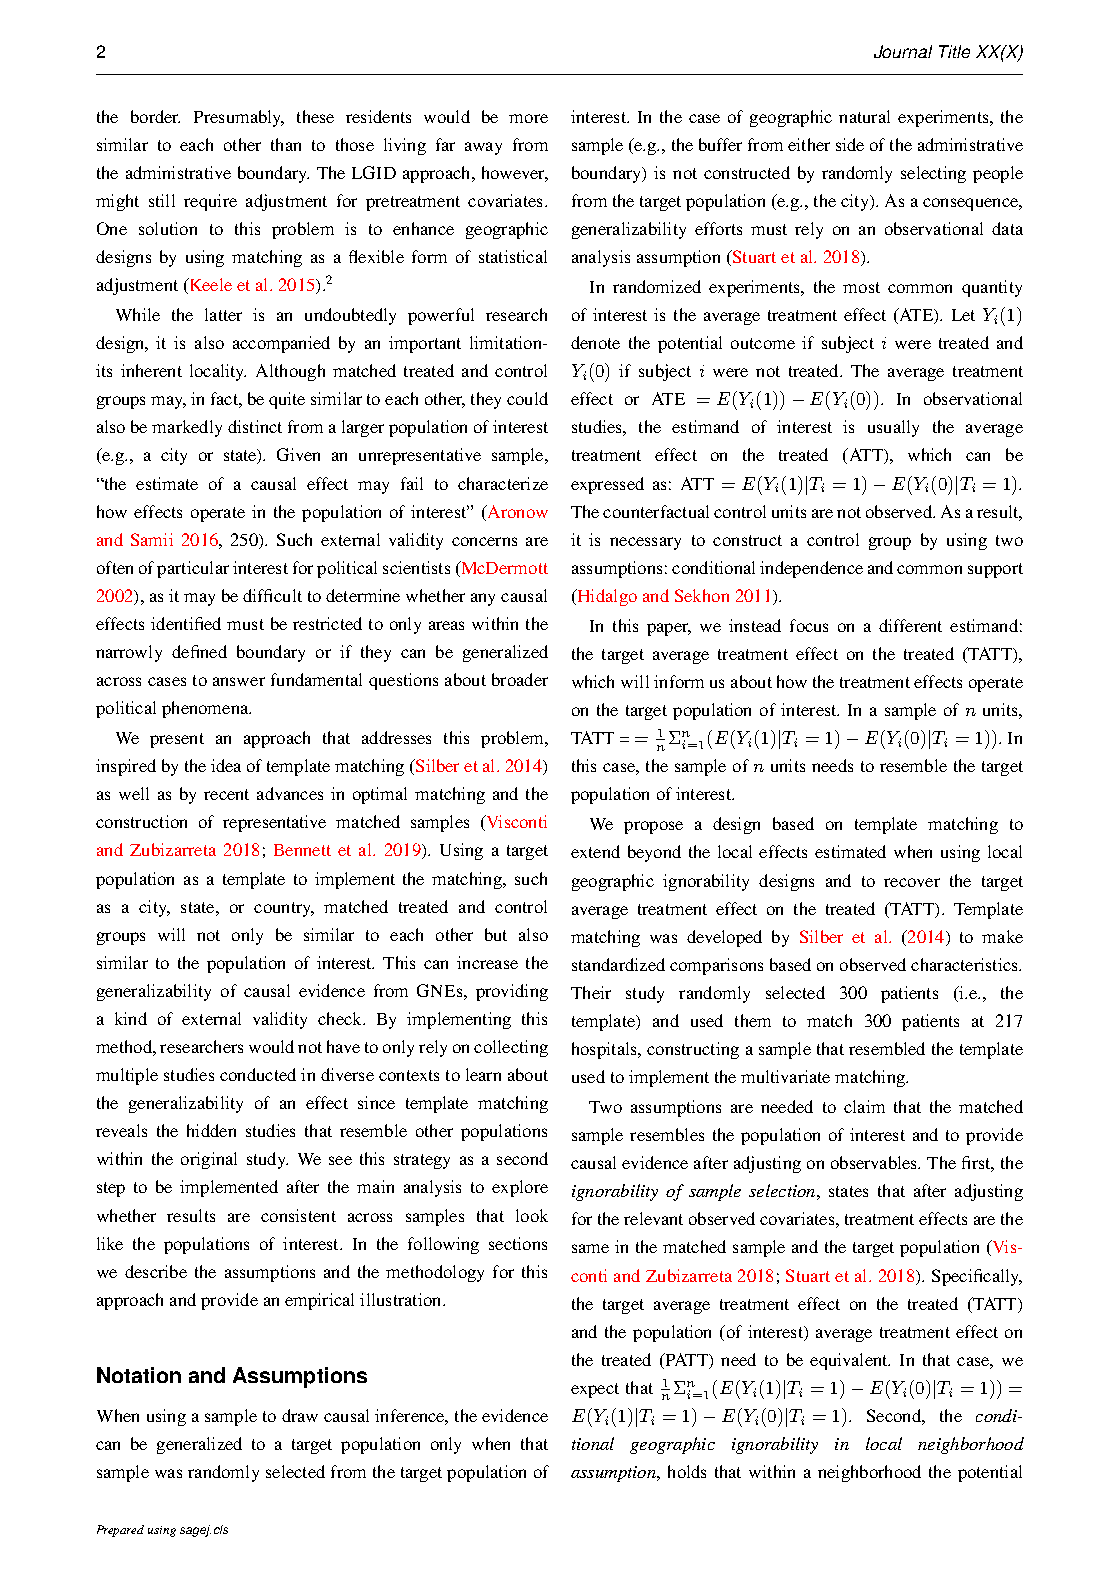 The width and height of the screenshot is (1119, 1582). What do you see at coordinates (864, 116) in the screenshot?
I see `natural` at bounding box center [864, 116].
